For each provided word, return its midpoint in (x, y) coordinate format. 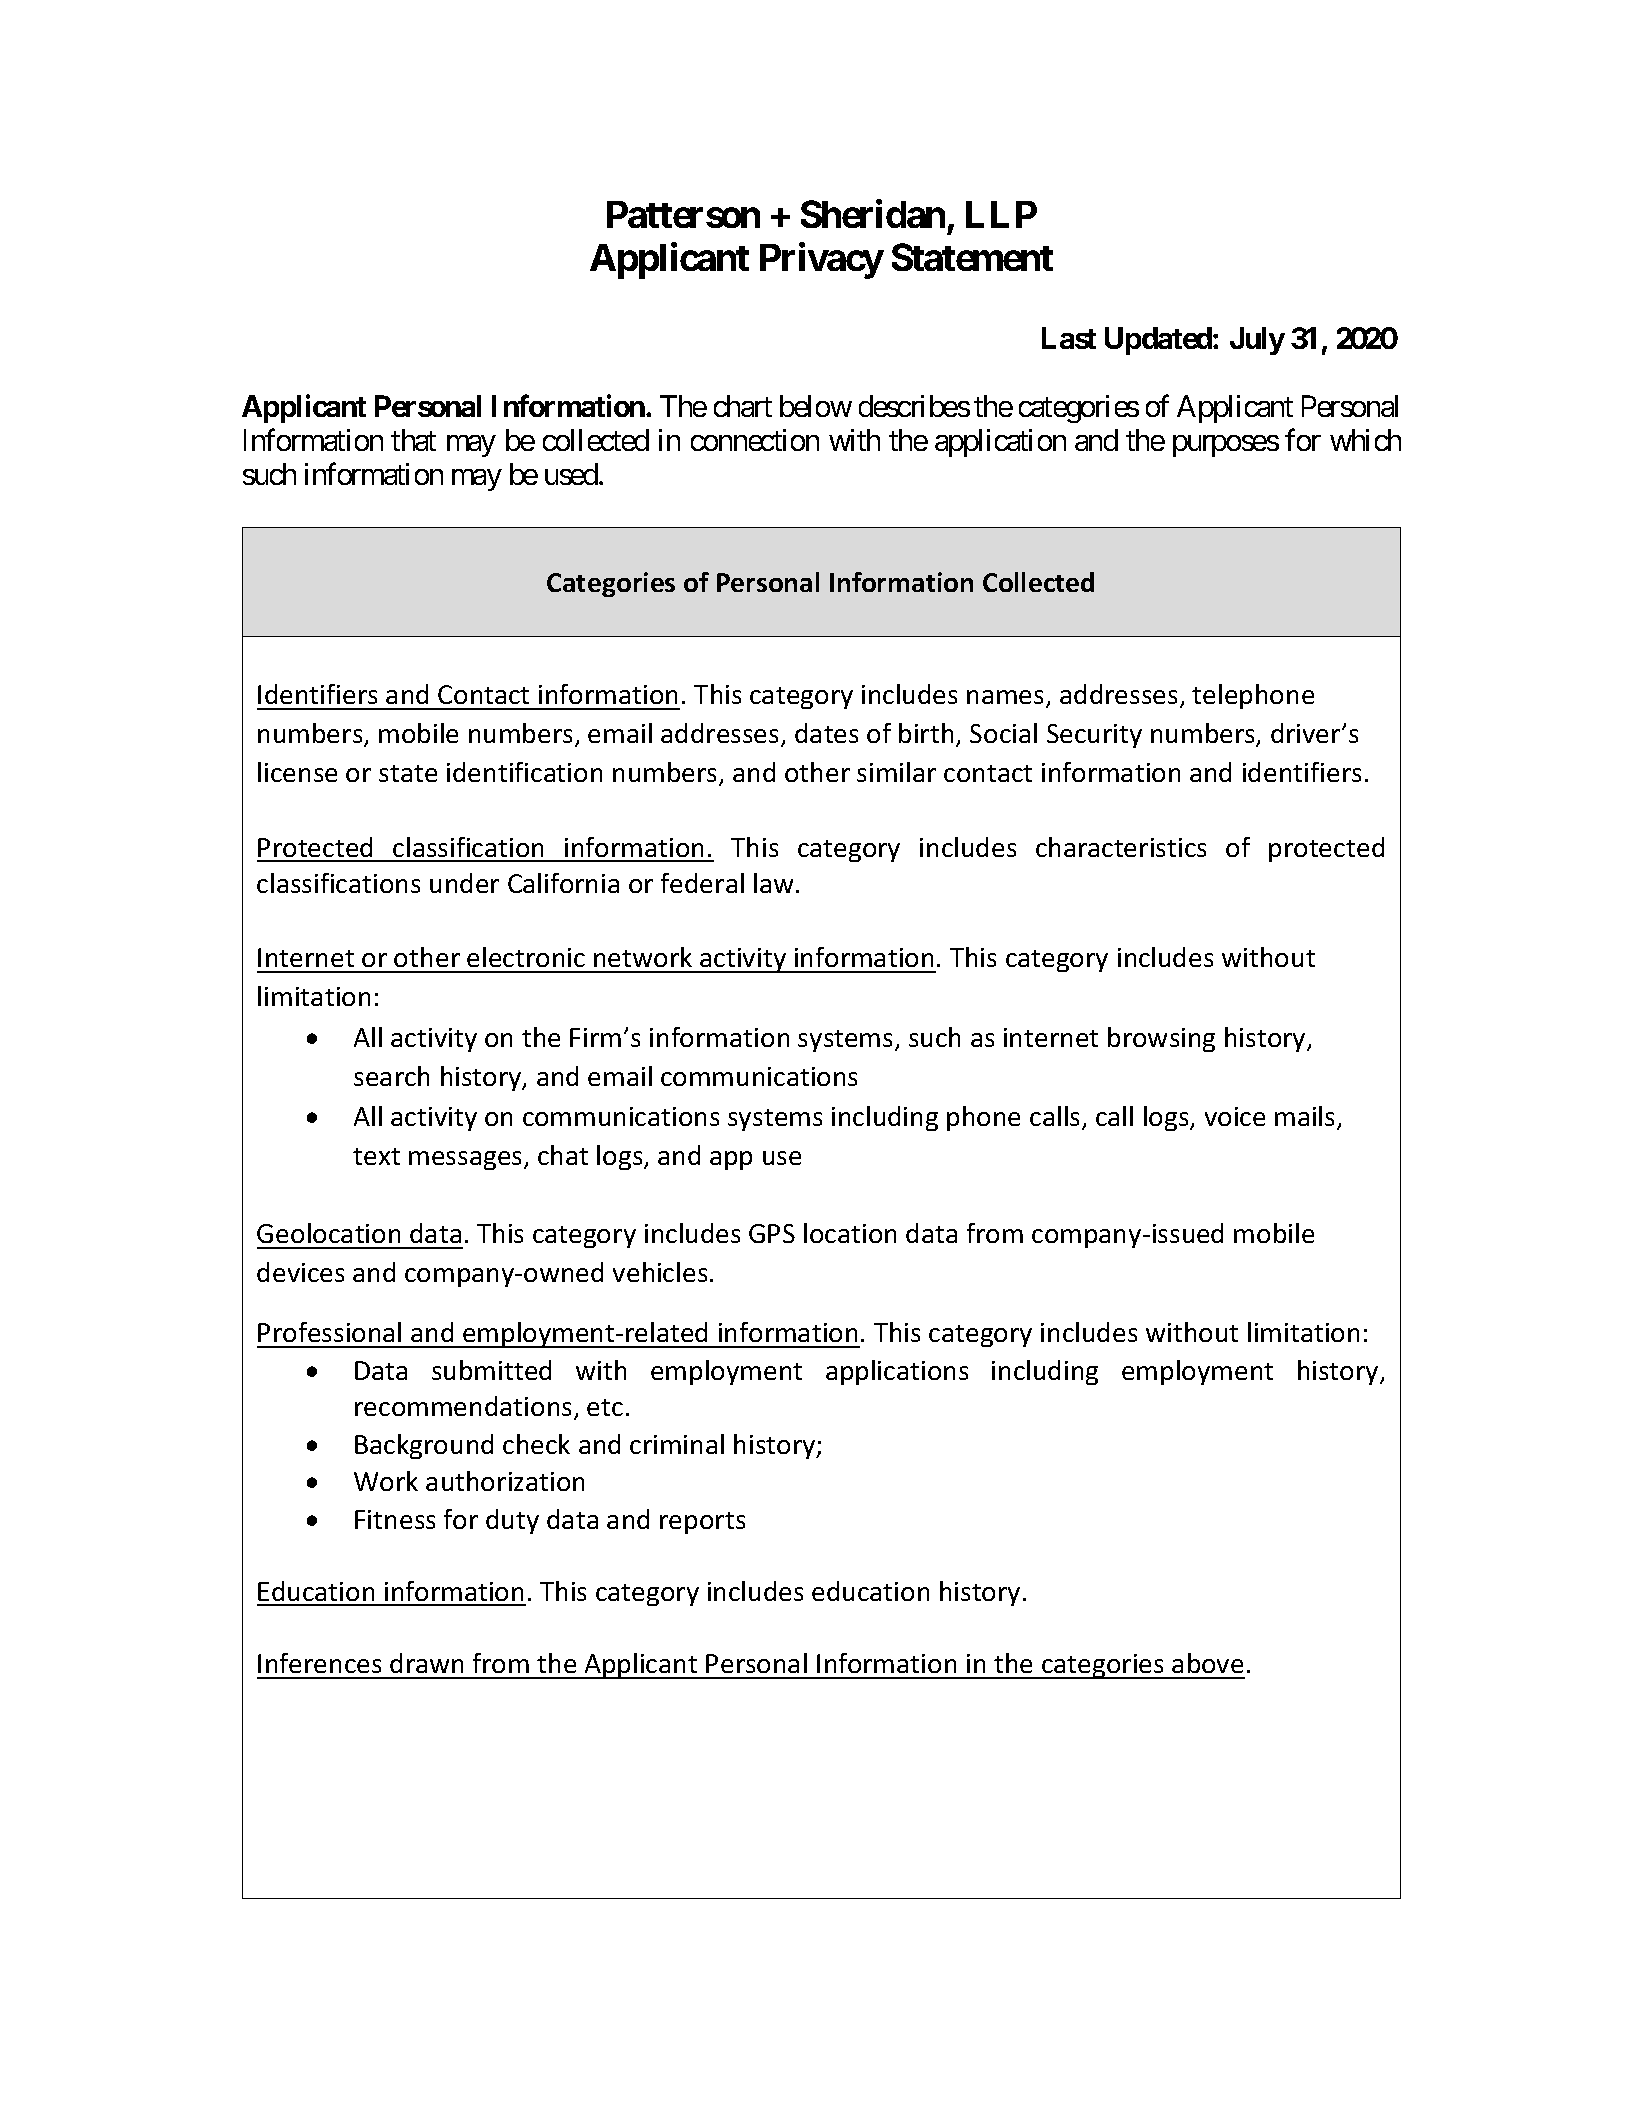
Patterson (683, 214)
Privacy (821, 261)
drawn (426, 1663)
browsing (1161, 1039)
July (1257, 341)
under (464, 883)
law (773, 883)
